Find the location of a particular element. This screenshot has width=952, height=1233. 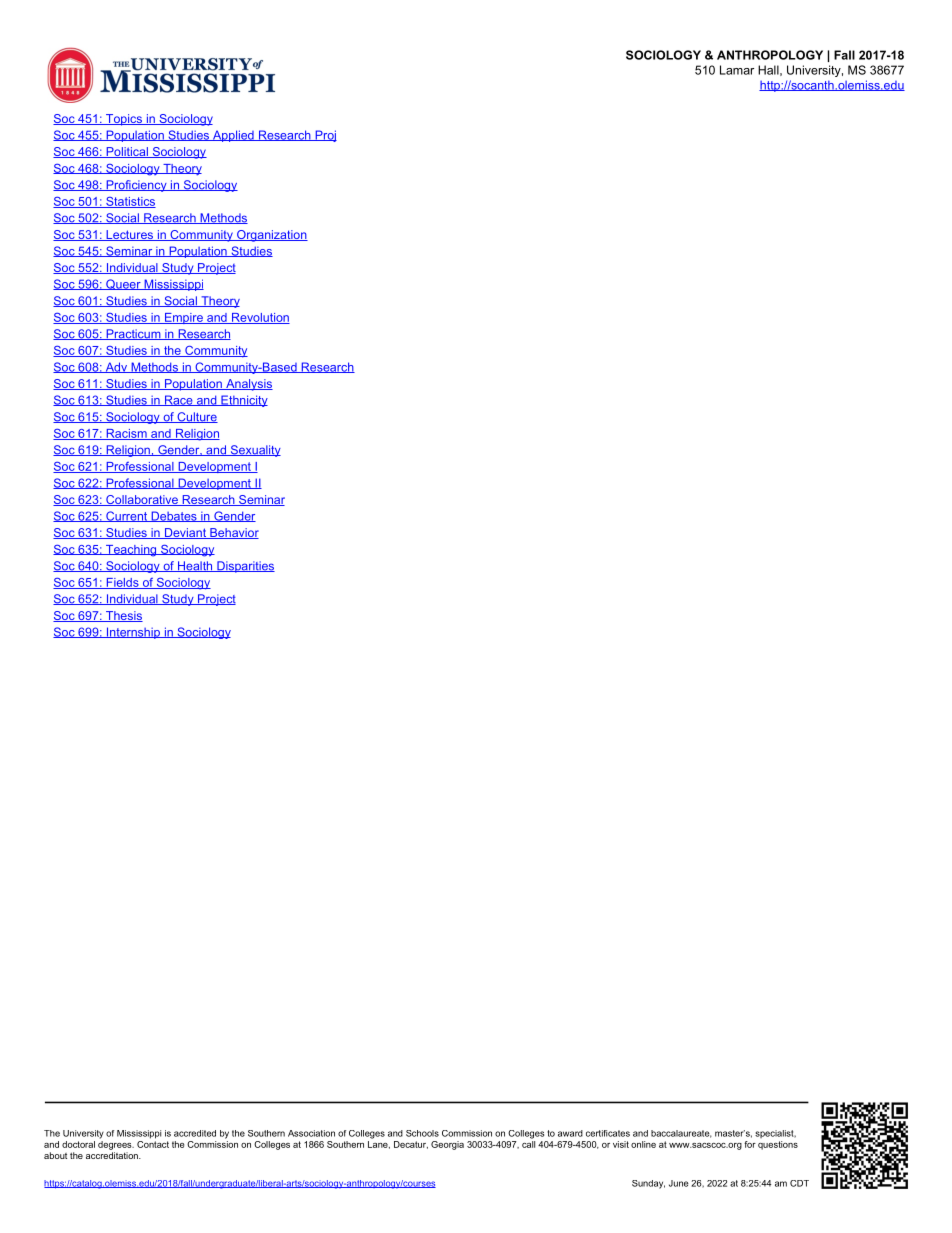

baccalaureate is located at coordinates (681, 1134).
